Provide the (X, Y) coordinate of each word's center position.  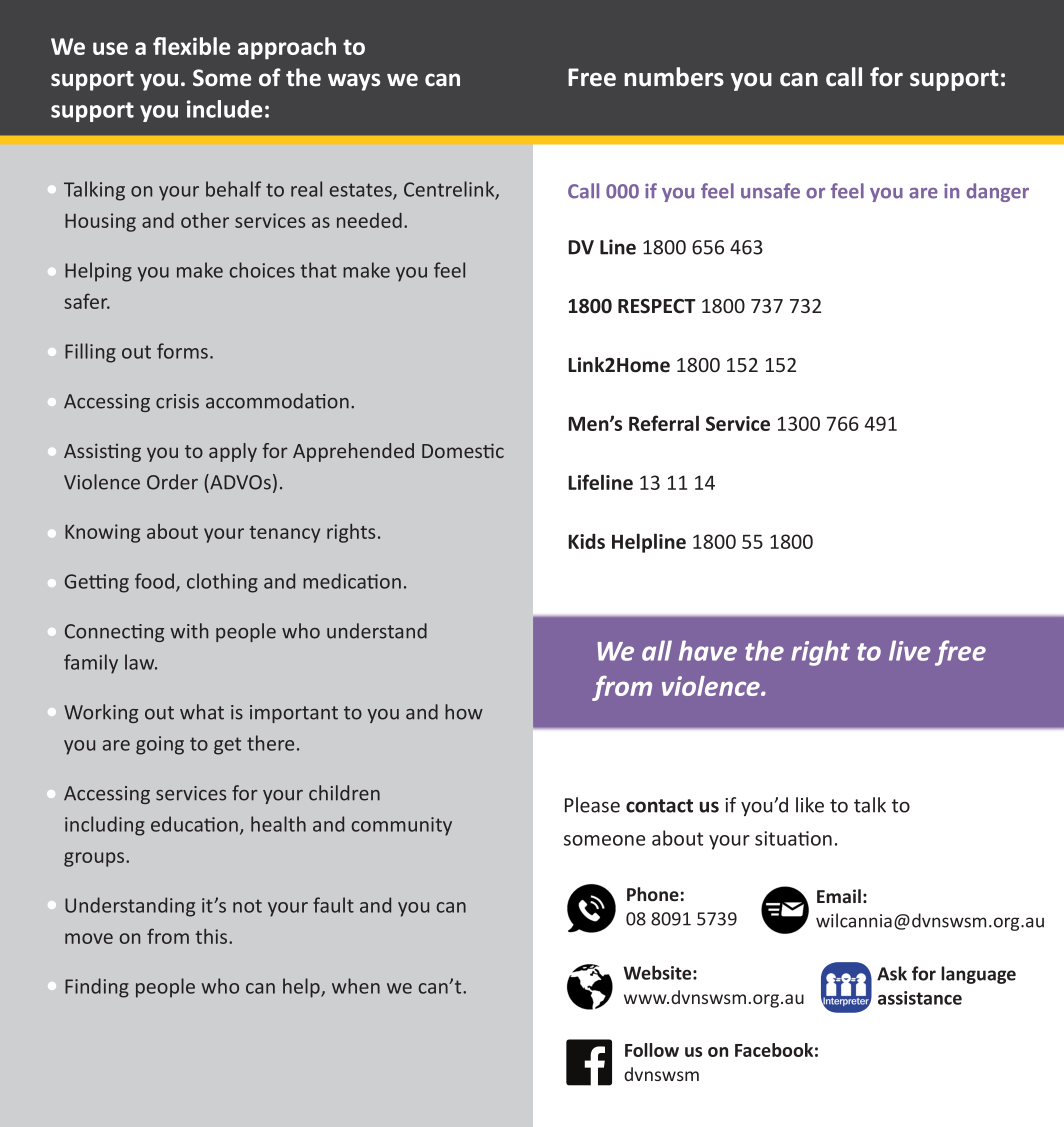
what (202, 712)
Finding (97, 988)
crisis (177, 401)
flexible (191, 46)
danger (997, 192)
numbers (674, 77)
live (910, 650)
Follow (652, 1050)
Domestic (463, 450)
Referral (664, 423)
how (464, 712)
